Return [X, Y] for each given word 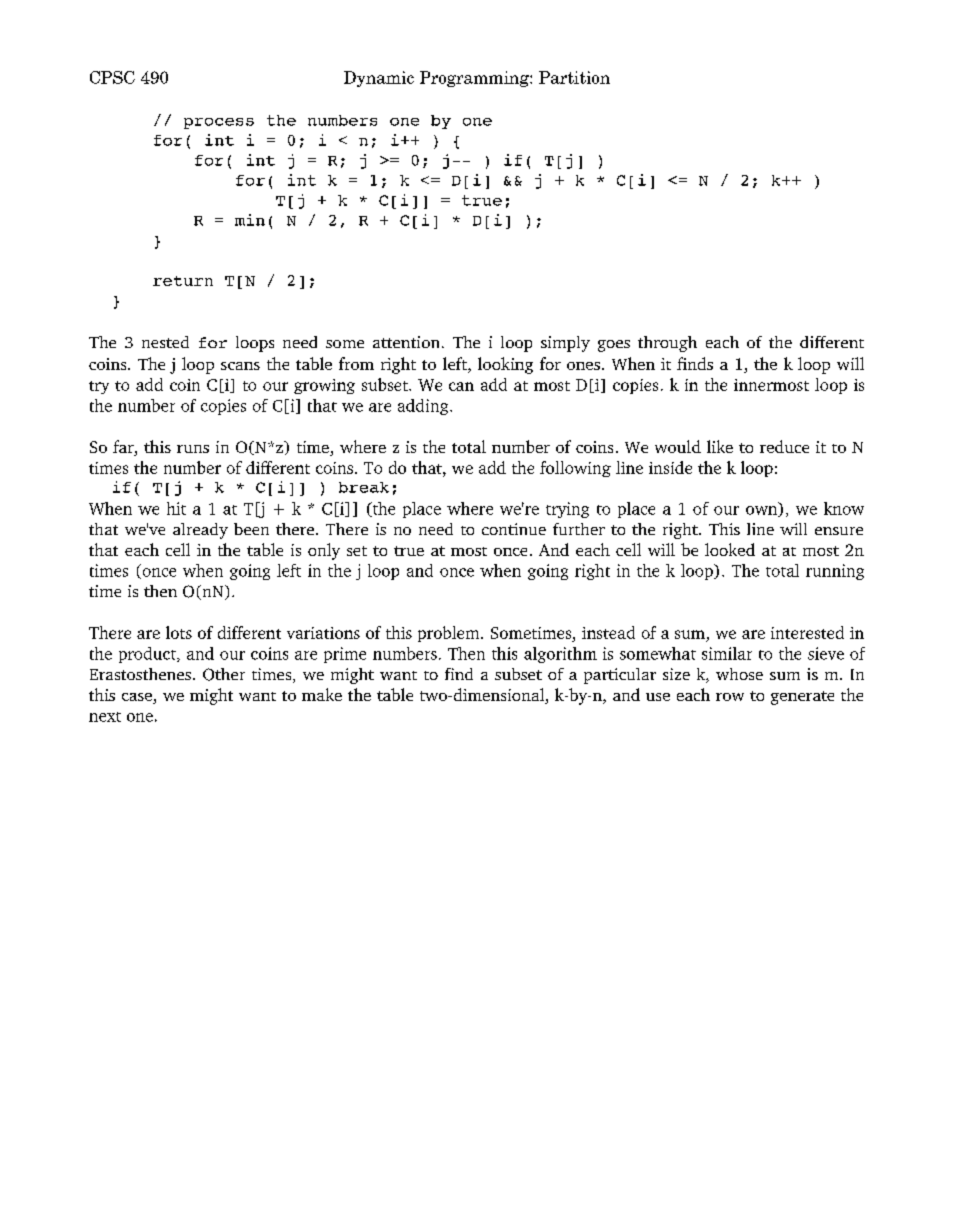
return [183, 281]
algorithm [560, 655]
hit [176, 508]
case [137, 697]
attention [406, 342]
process [219, 123]
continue [514, 529]
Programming [475, 79]
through [667, 344]
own [763, 511]
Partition [574, 77]
